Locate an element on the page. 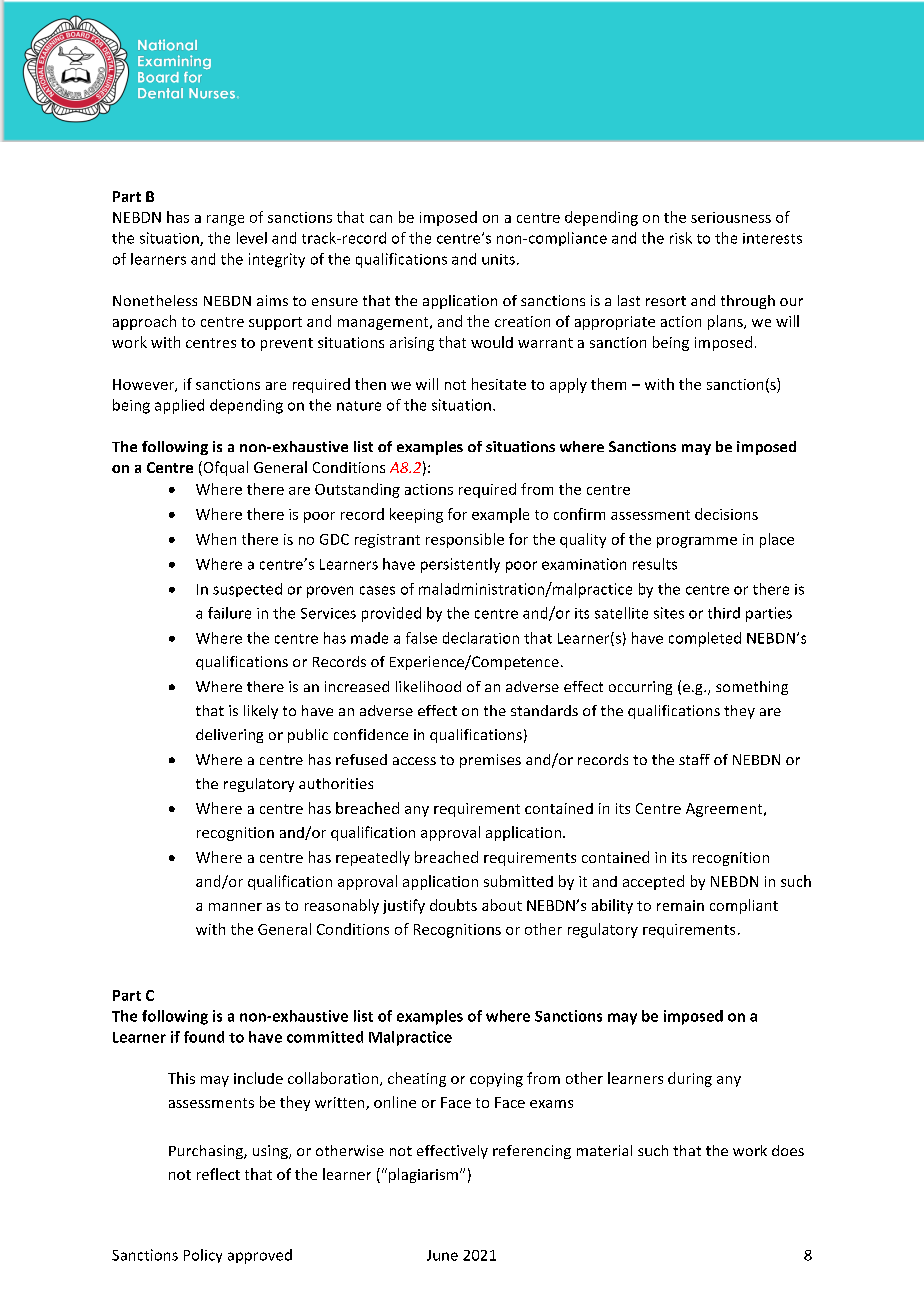 This page has width=924, height=1308. level is located at coordinates (252, 238).
